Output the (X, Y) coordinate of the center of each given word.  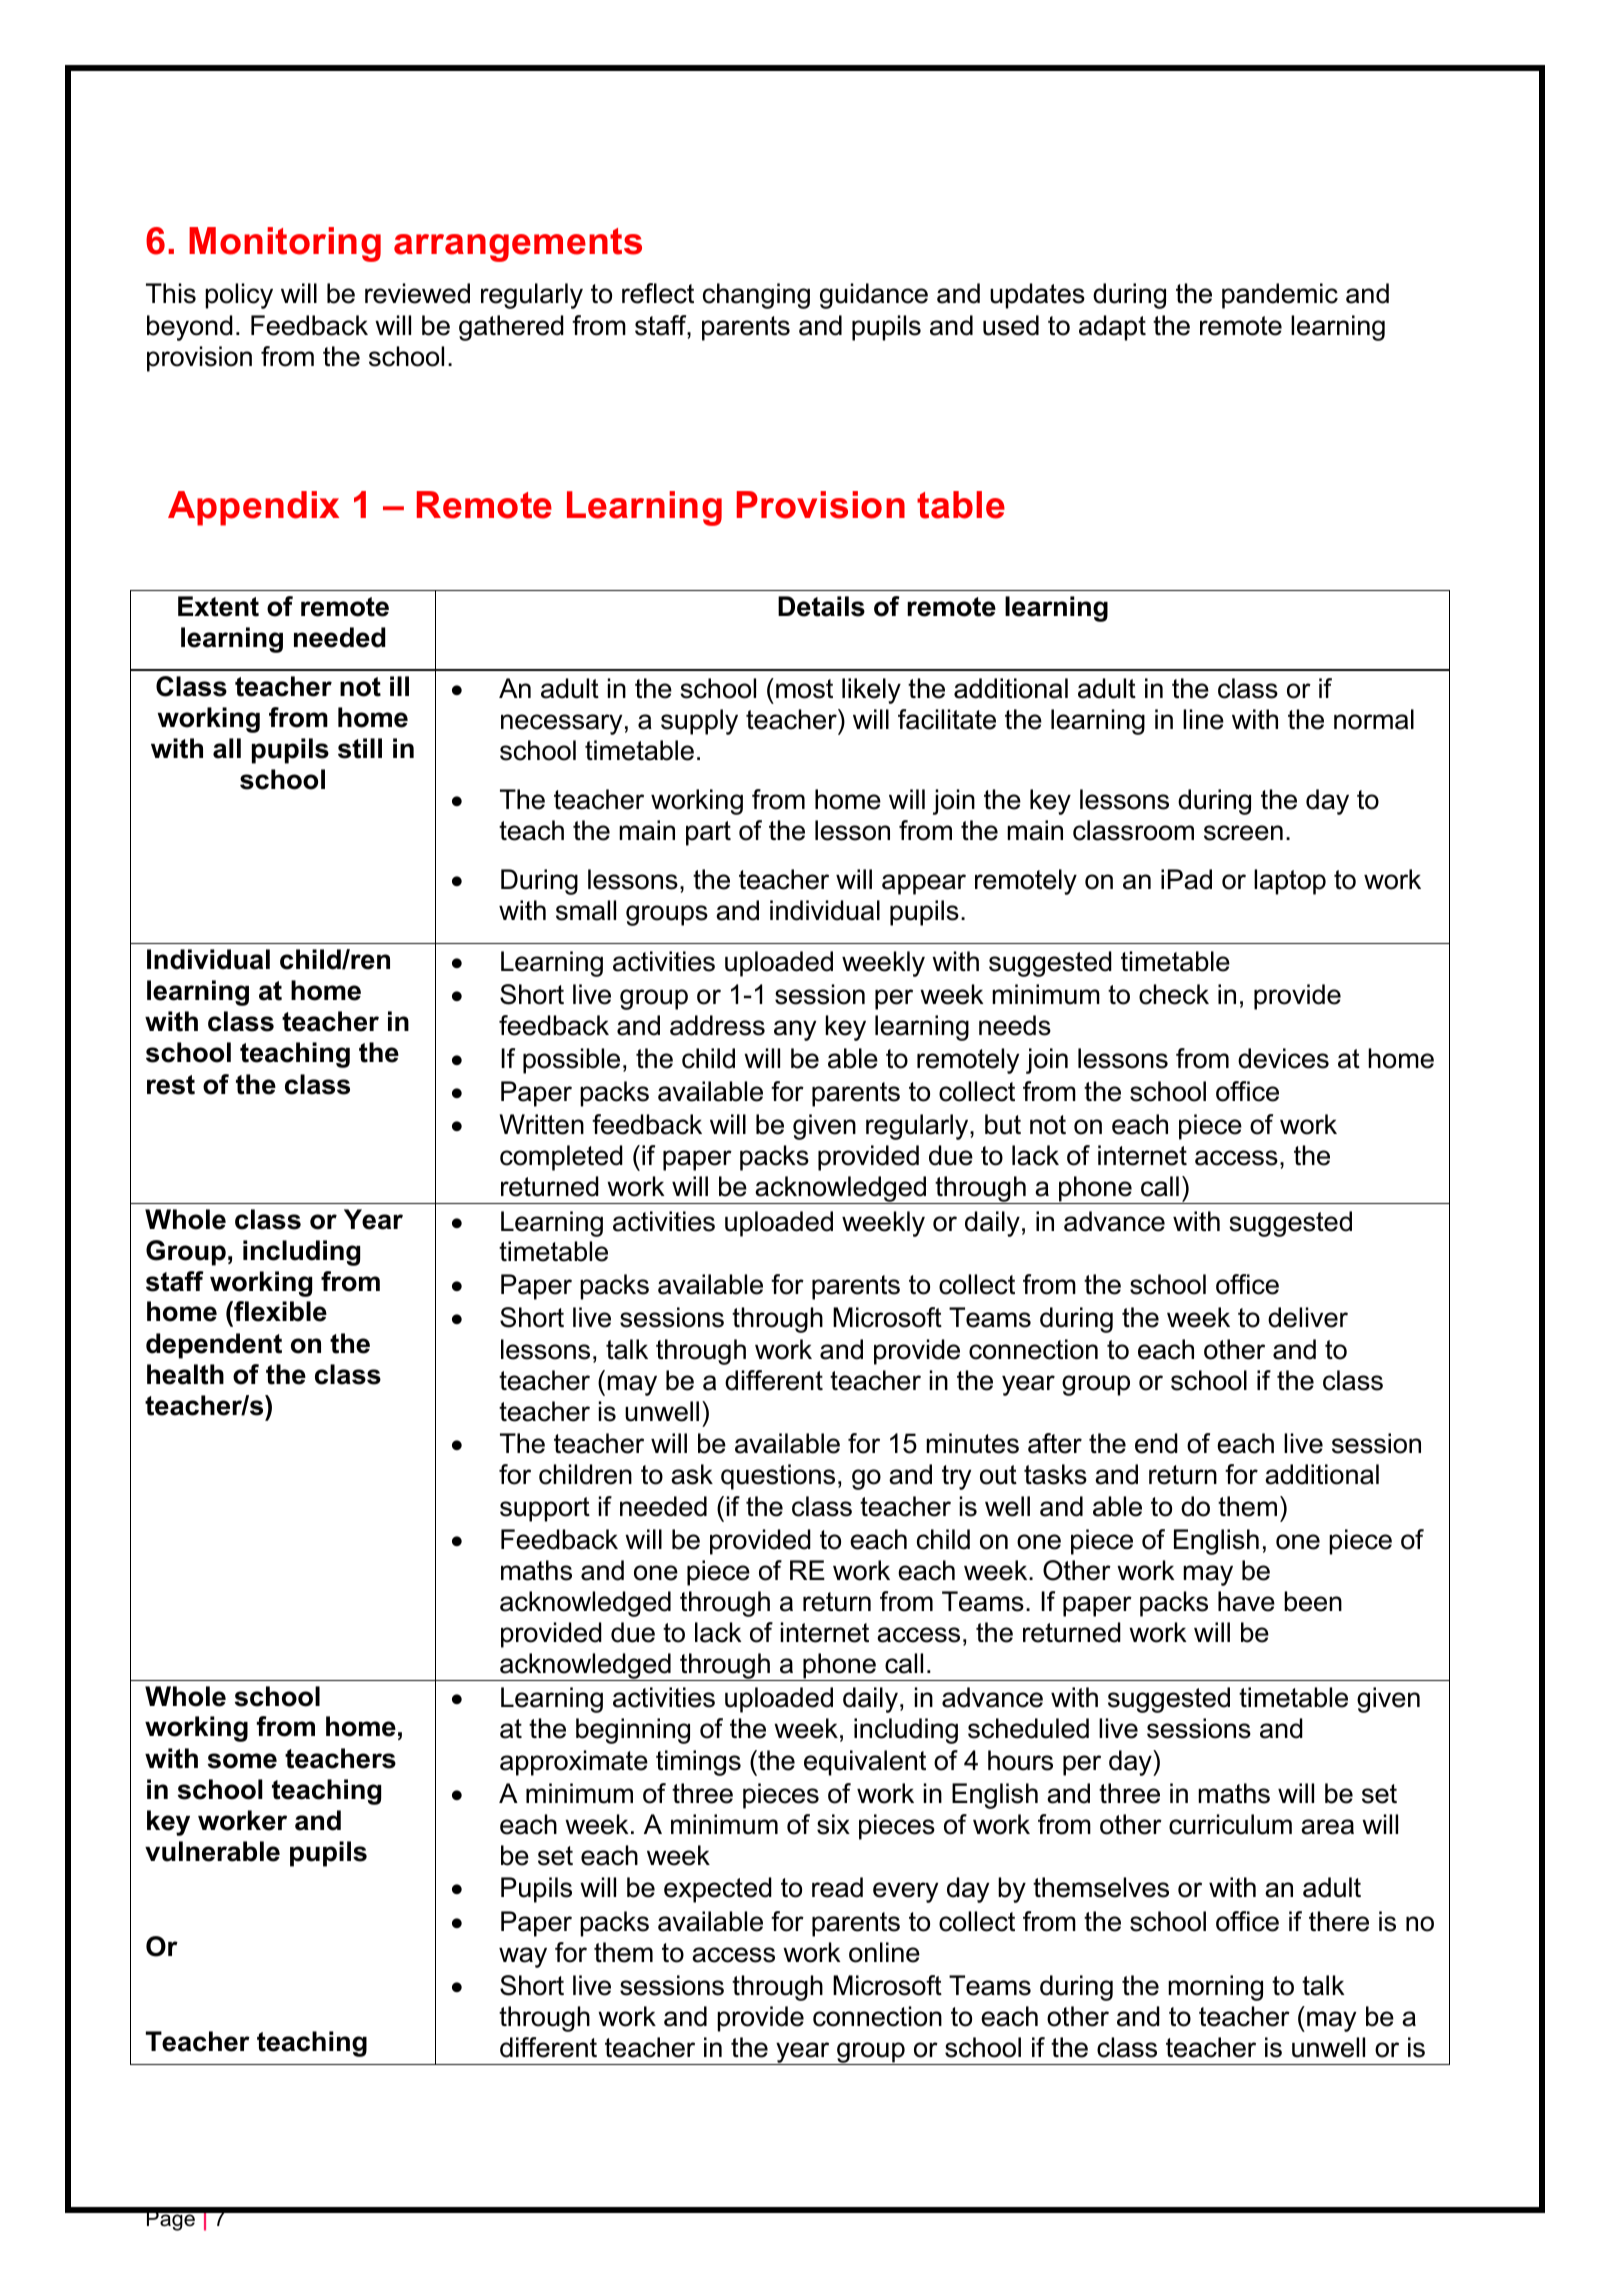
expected (718, 1890)
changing (756, 296)
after (1055, 1443)
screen (1243, 833)
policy (239, 296)
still (360, 748)
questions (778, 1477)
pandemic (1280, 296)
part (708, 833)
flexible (279, 1311)
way (523, 1957)
